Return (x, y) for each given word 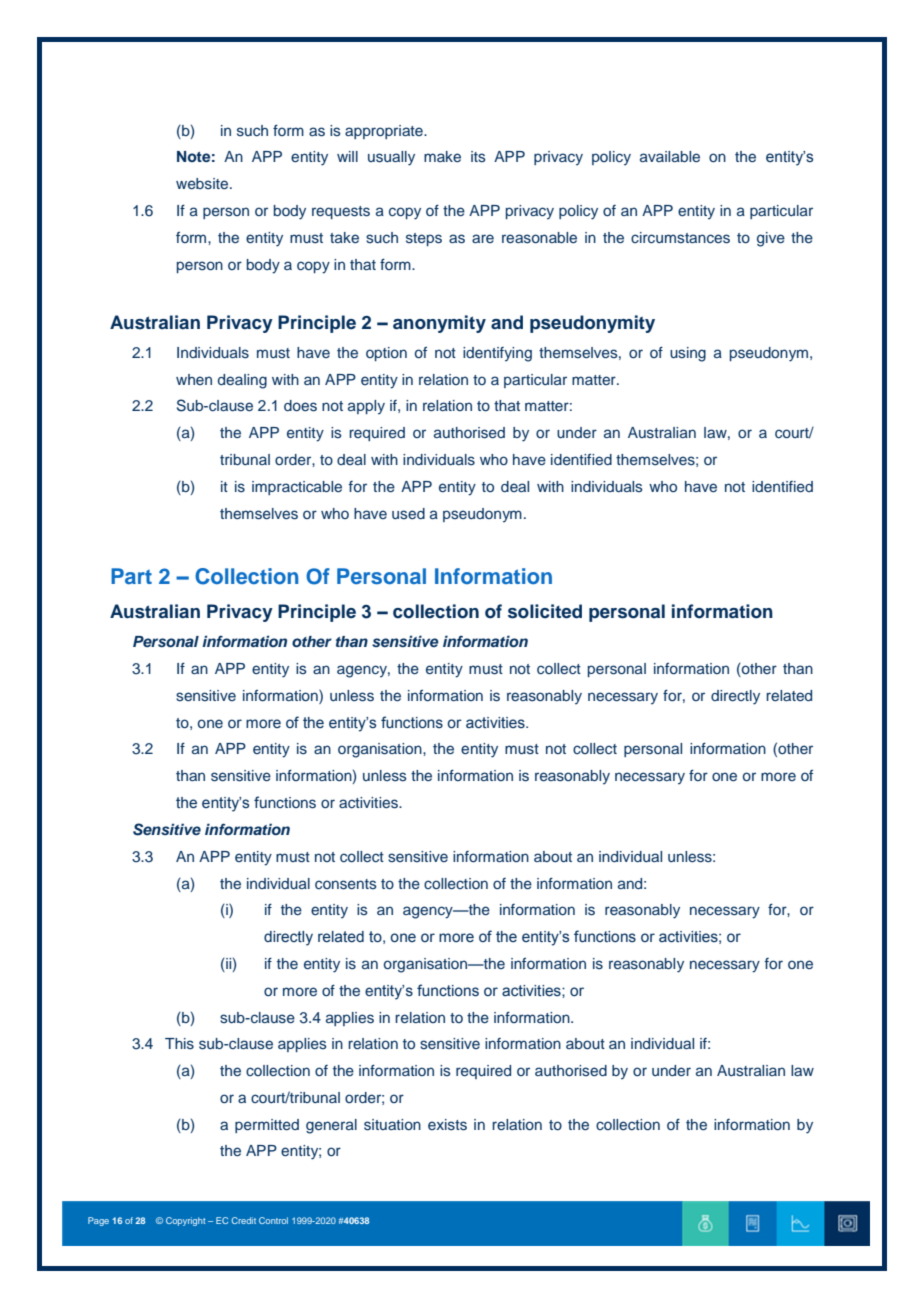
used (408, 513)
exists (447, 1125)
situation (392, 1125)
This (179, 1044)
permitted (267, 1126)
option (386, 354)
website (203, 184)
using (688, 354)
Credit (243, 1220)
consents (346, 884)
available (670, 156)
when (194, 379)
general (331, 1126)
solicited (545, 611)
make (442, 156)
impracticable (297, 488)
